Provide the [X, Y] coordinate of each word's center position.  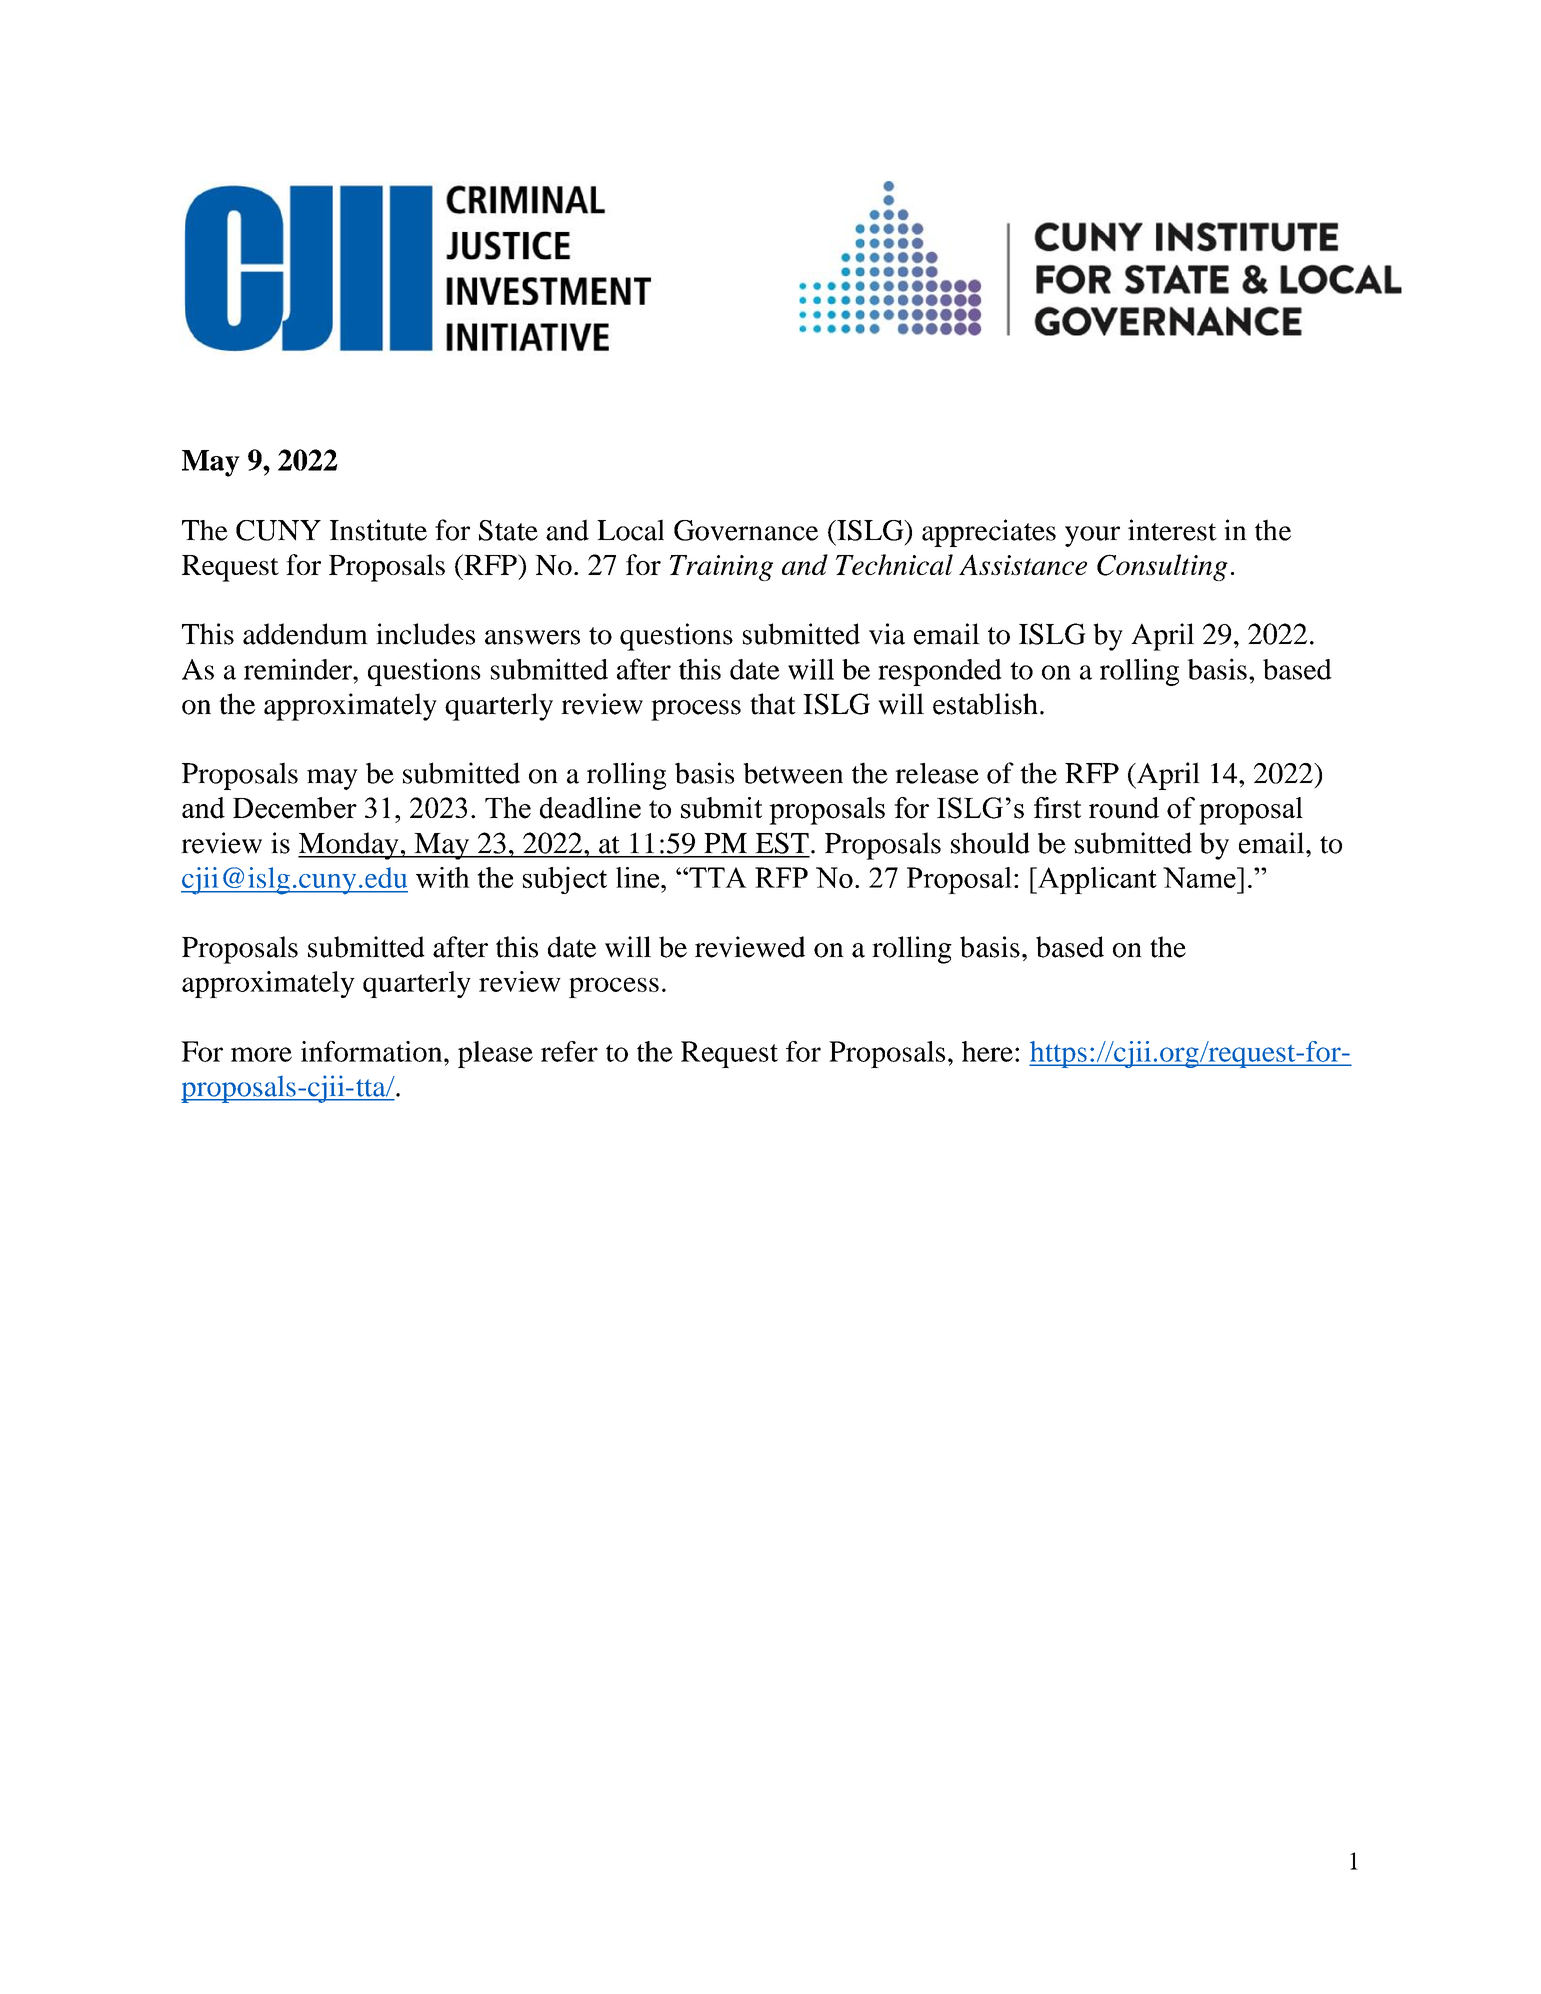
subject [565, 880]
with [443, 877]
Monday [349, 846]
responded [940, 672]
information [373, 1051]
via [887, 634]
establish [985, 704]
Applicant [1096, 880]
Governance [746, 530]
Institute [378, 530]
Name [1200, 877]
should [990, 843]
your [1092, 536]
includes [425, 634]
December [295, 808]
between [793, 773]
